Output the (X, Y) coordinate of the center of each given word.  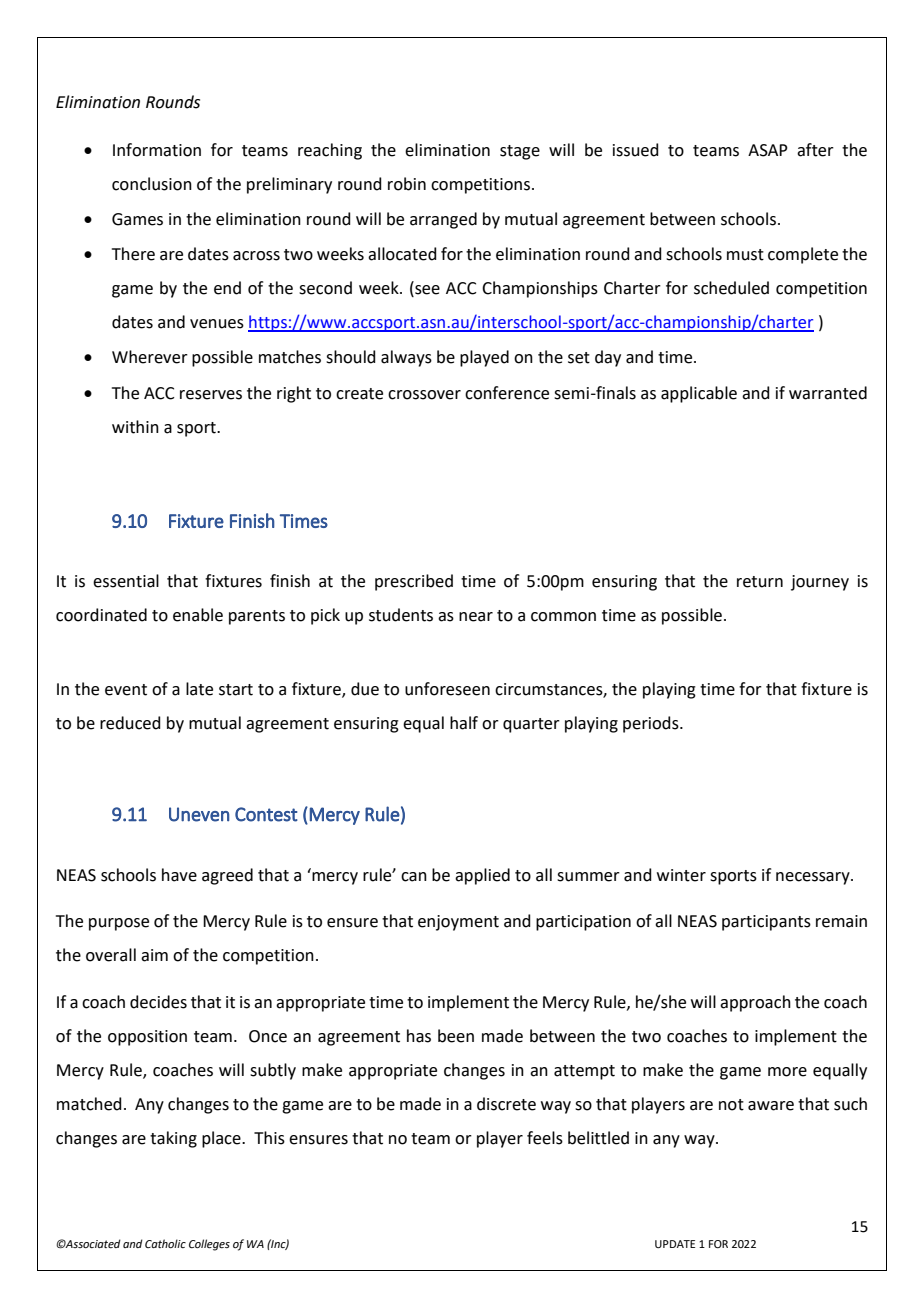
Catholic (165, 1243)
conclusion (152, 184)
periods (652, 724)
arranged (443, 220)
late (199, 689)
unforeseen (447, 689)
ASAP (768, 150)
